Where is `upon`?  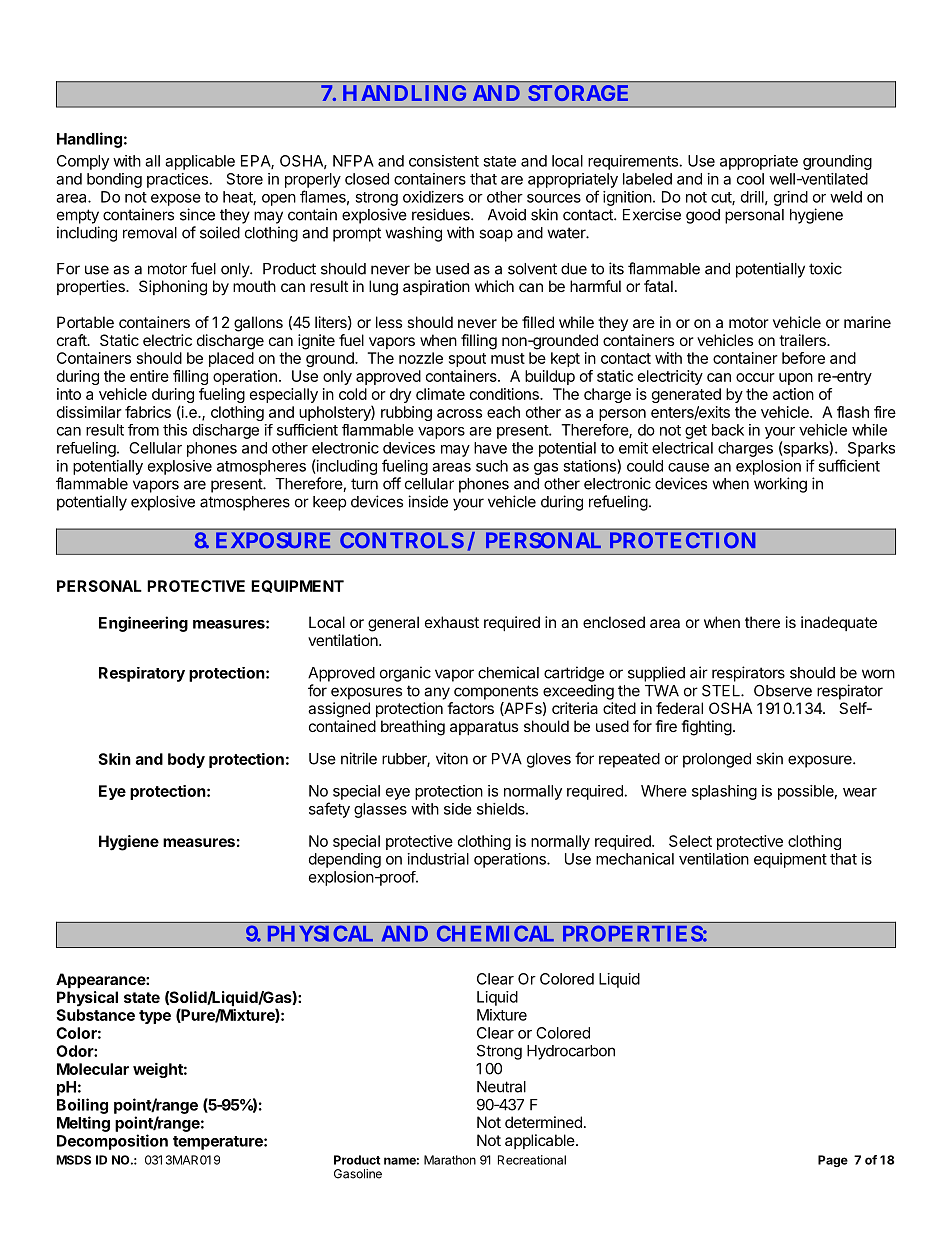
upon is located at coordinates (796, 379).
